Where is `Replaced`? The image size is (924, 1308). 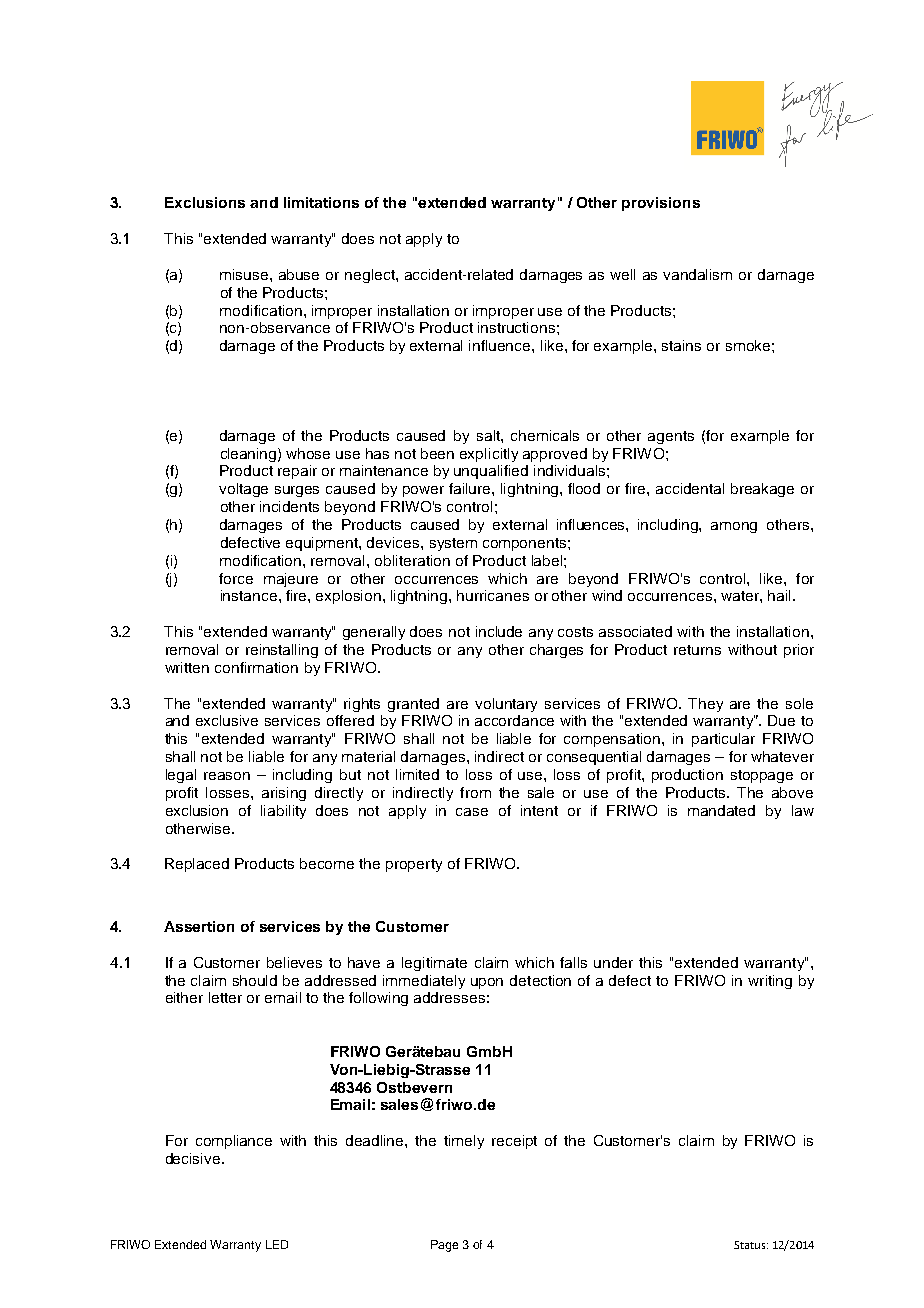
Replaced is located at coordinates (197, 865).
